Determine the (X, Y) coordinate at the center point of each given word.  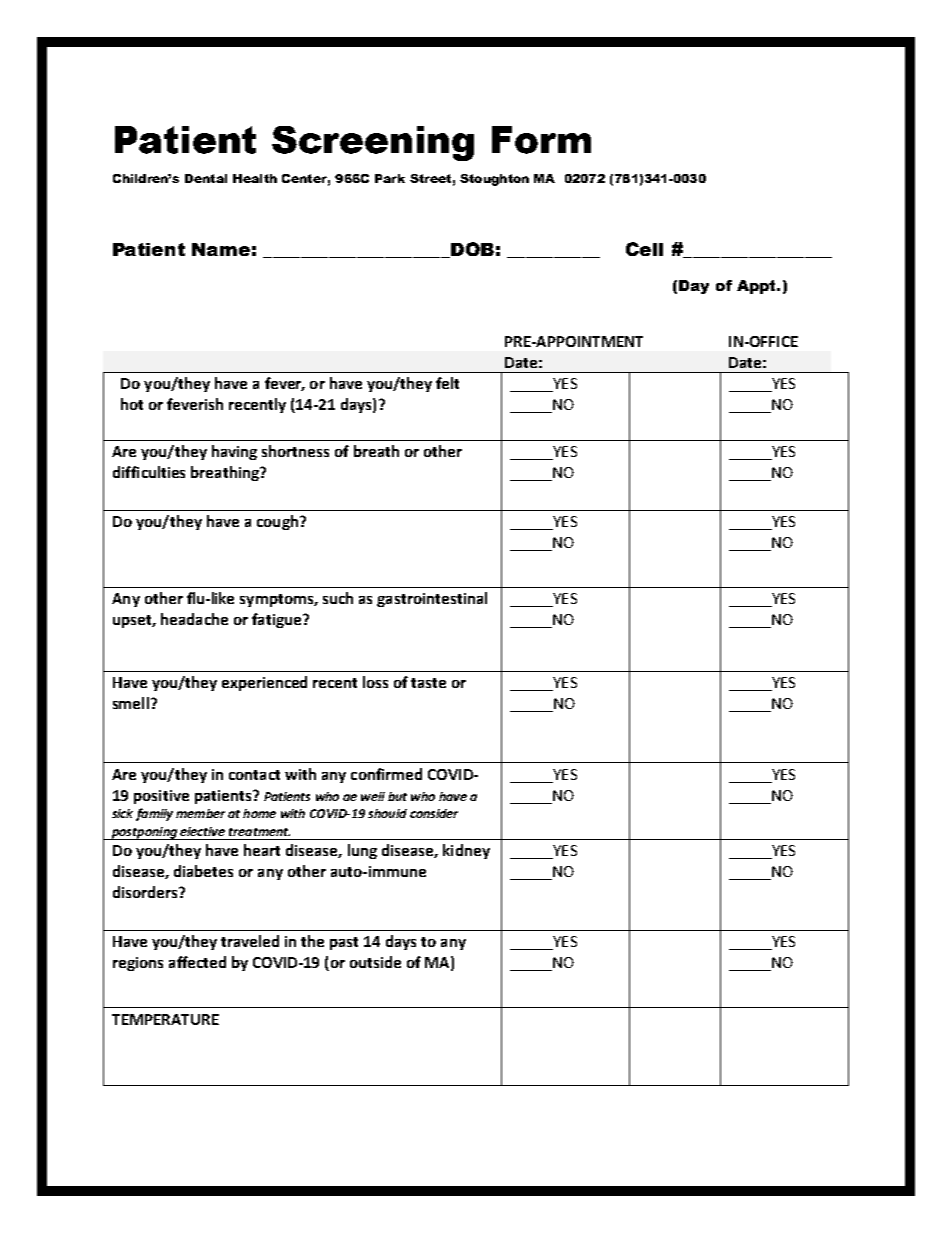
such (338, 598)
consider (434, 813)
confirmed (386, 774)
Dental (206, 178)
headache (194, 619)
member (200, 813)
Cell (644, 249)
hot (132, 404)
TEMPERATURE (165, 1019)
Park (390, 178)
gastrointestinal (432, 599)
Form (541, 140)
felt (447, 383)
